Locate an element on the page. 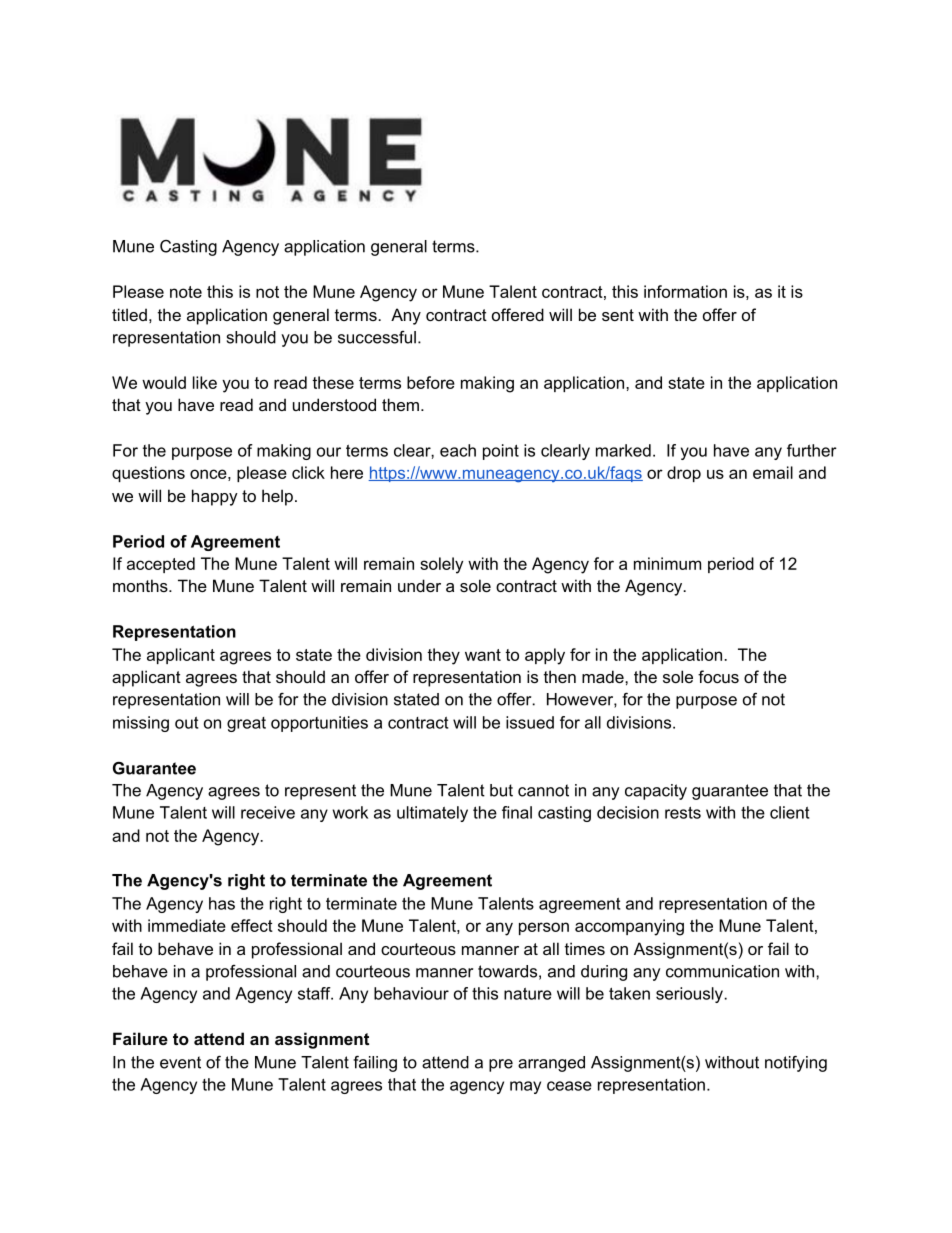 This image has width=952, height=1233. successful is located at coordinates (377, 337).
